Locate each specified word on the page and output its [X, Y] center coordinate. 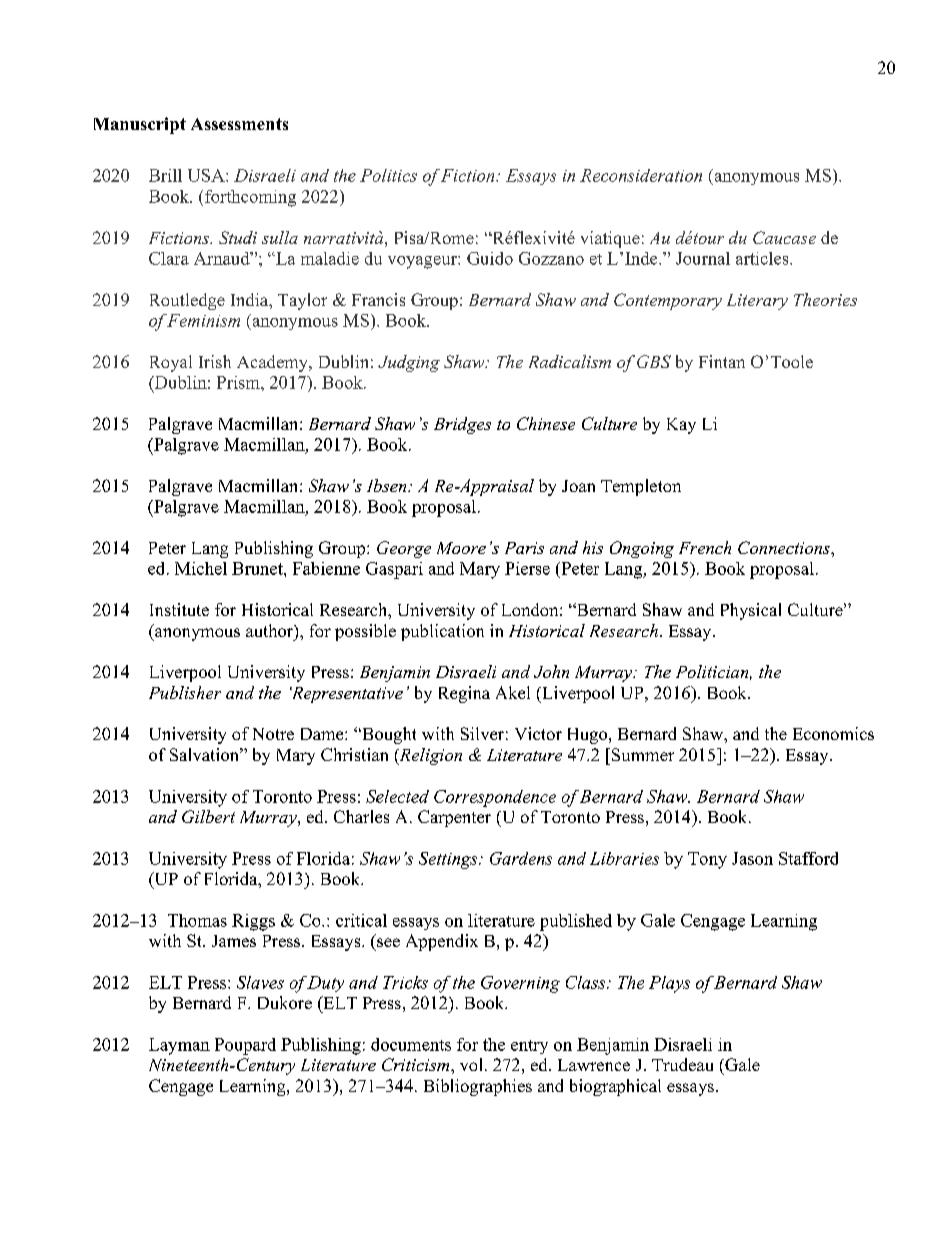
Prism [239, 382]
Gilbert [208, 816]
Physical [751, 611]
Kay [681, 426]
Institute [179, 609]
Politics [388, 175]
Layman [179, 1046]
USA [207, 175]
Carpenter [454, 818]
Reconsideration [641, 175]
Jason [752, 858]
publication [442, 632]
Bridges [462, 425]
